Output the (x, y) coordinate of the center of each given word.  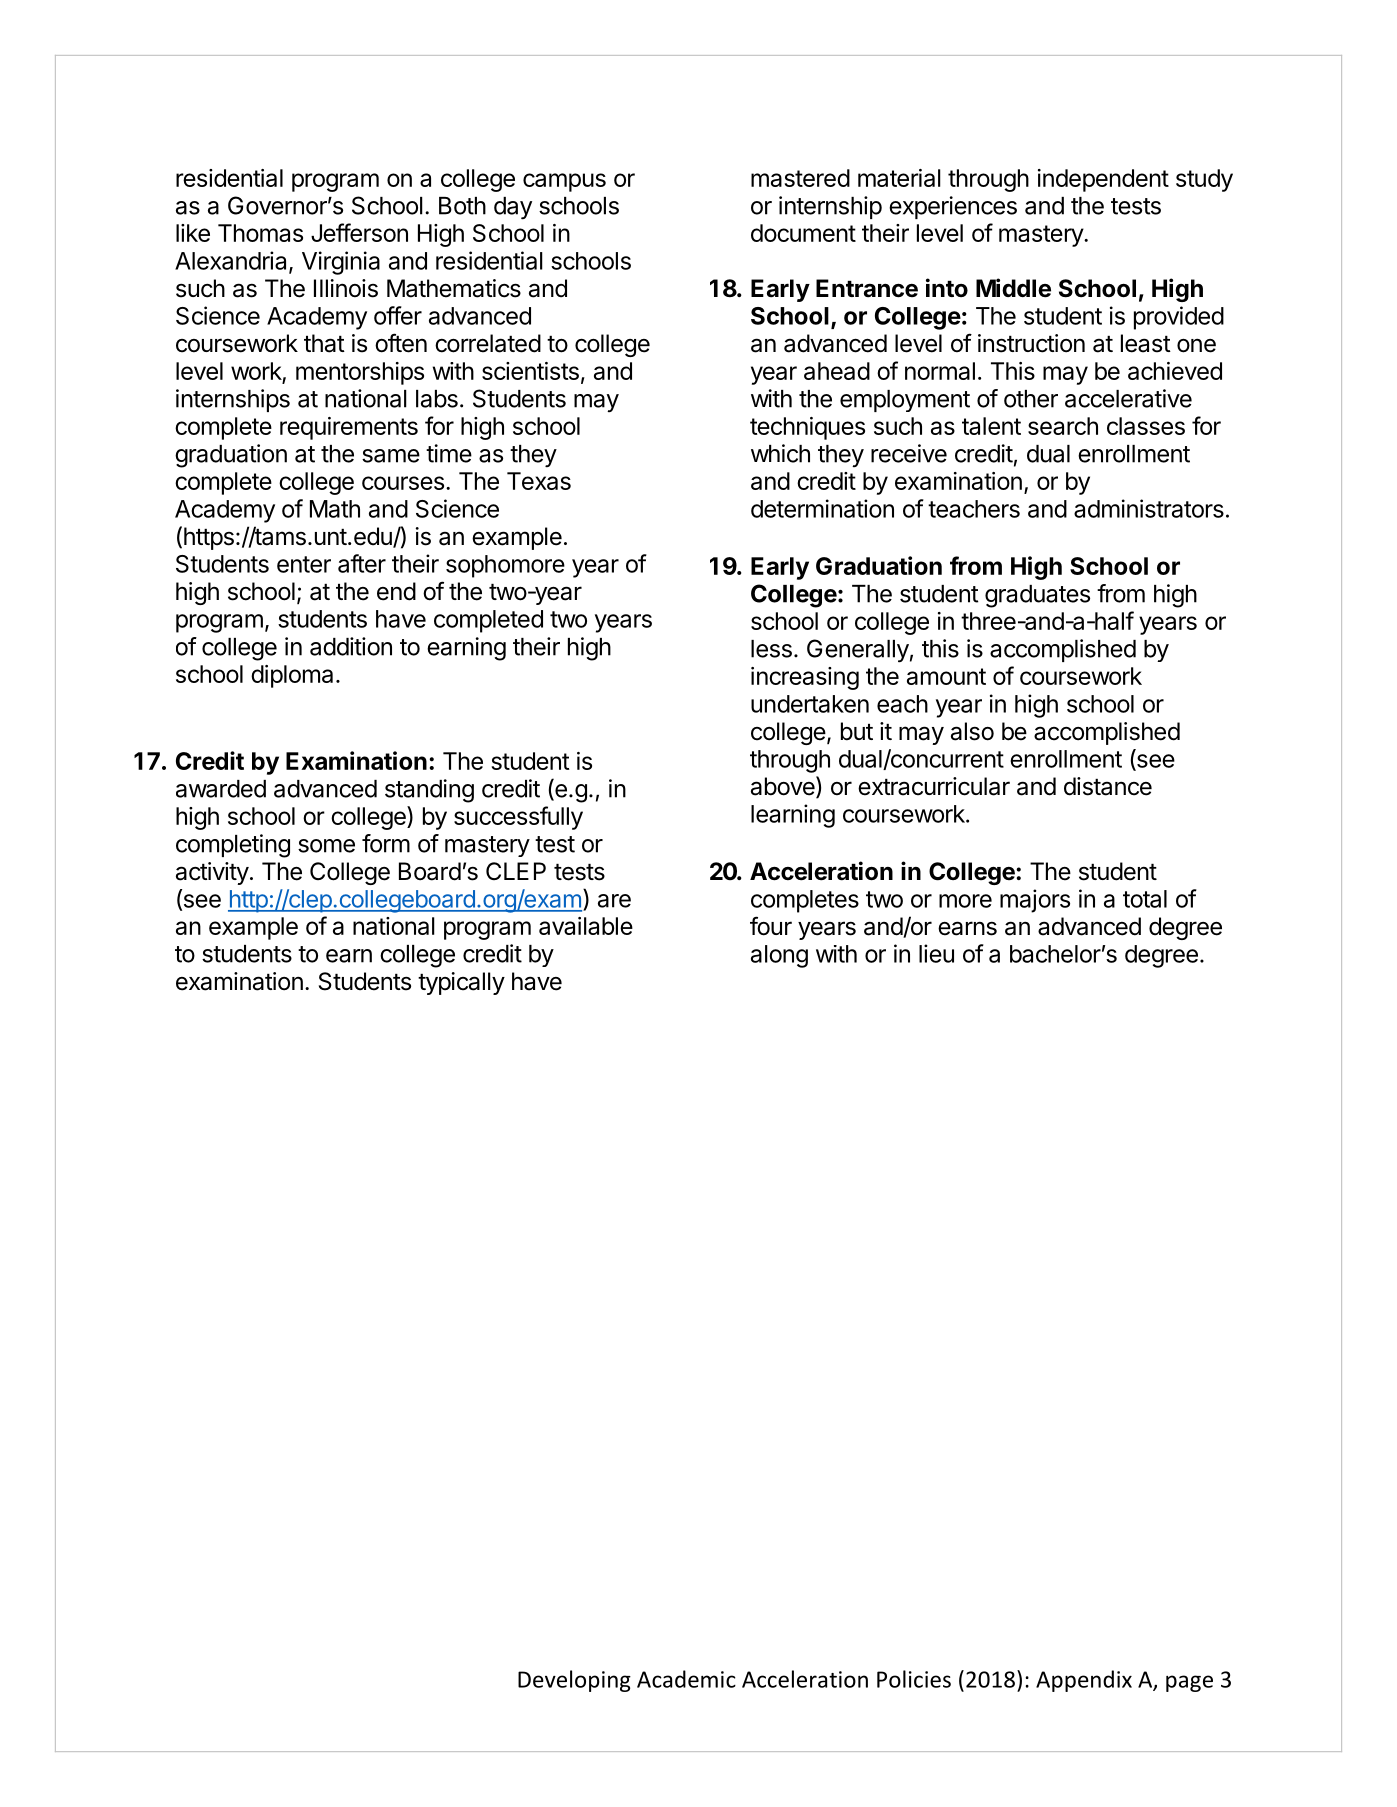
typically (461, 983)
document (803, 233)
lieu (936, 953)
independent (1103, 180)
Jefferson (359, 232)
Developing (574, 1681)
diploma (292, 676)
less (771, 649)
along (779, 956)
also (972, 731)
